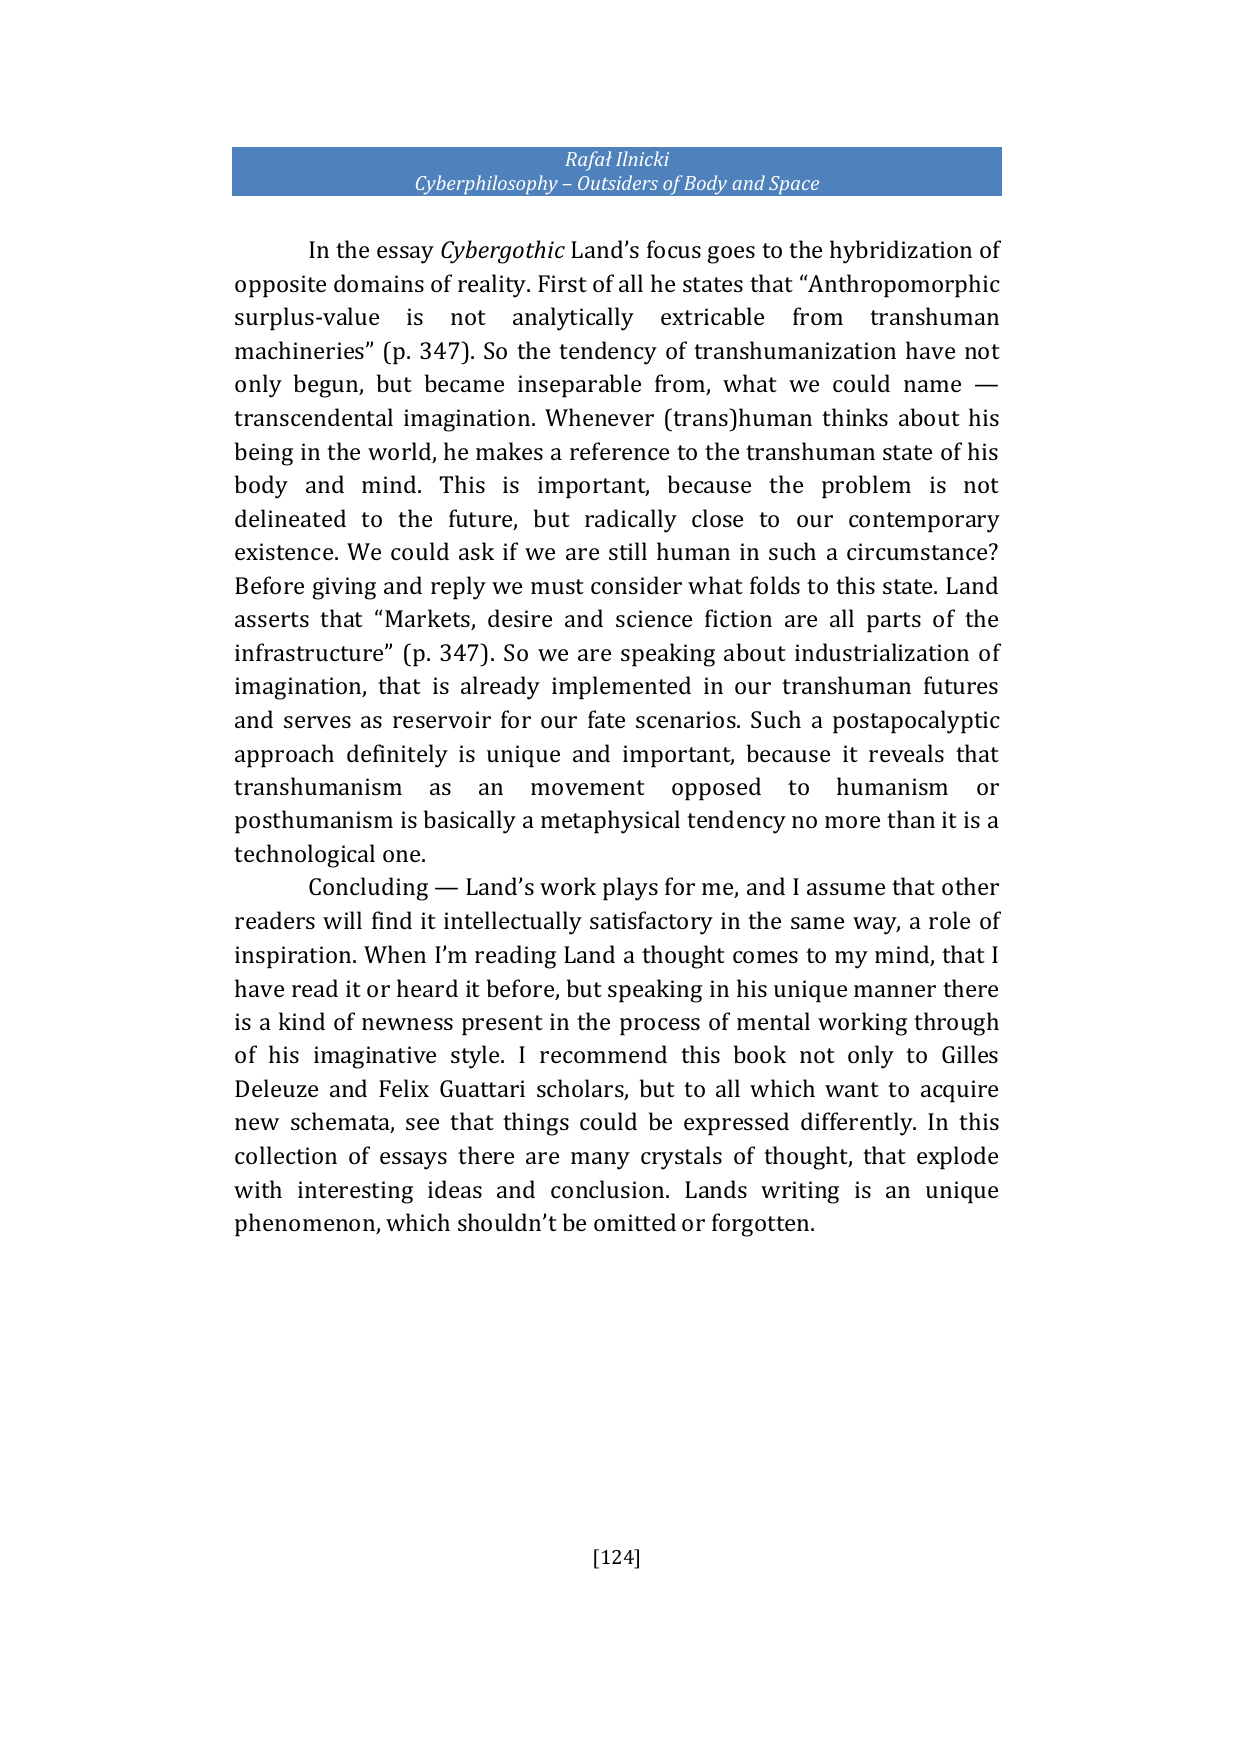 Image resolution: width=1234 pixels, height=1746 pixels. Describe the element at coordinates (901, 252) in the document. I see `hybridization` at that location.
